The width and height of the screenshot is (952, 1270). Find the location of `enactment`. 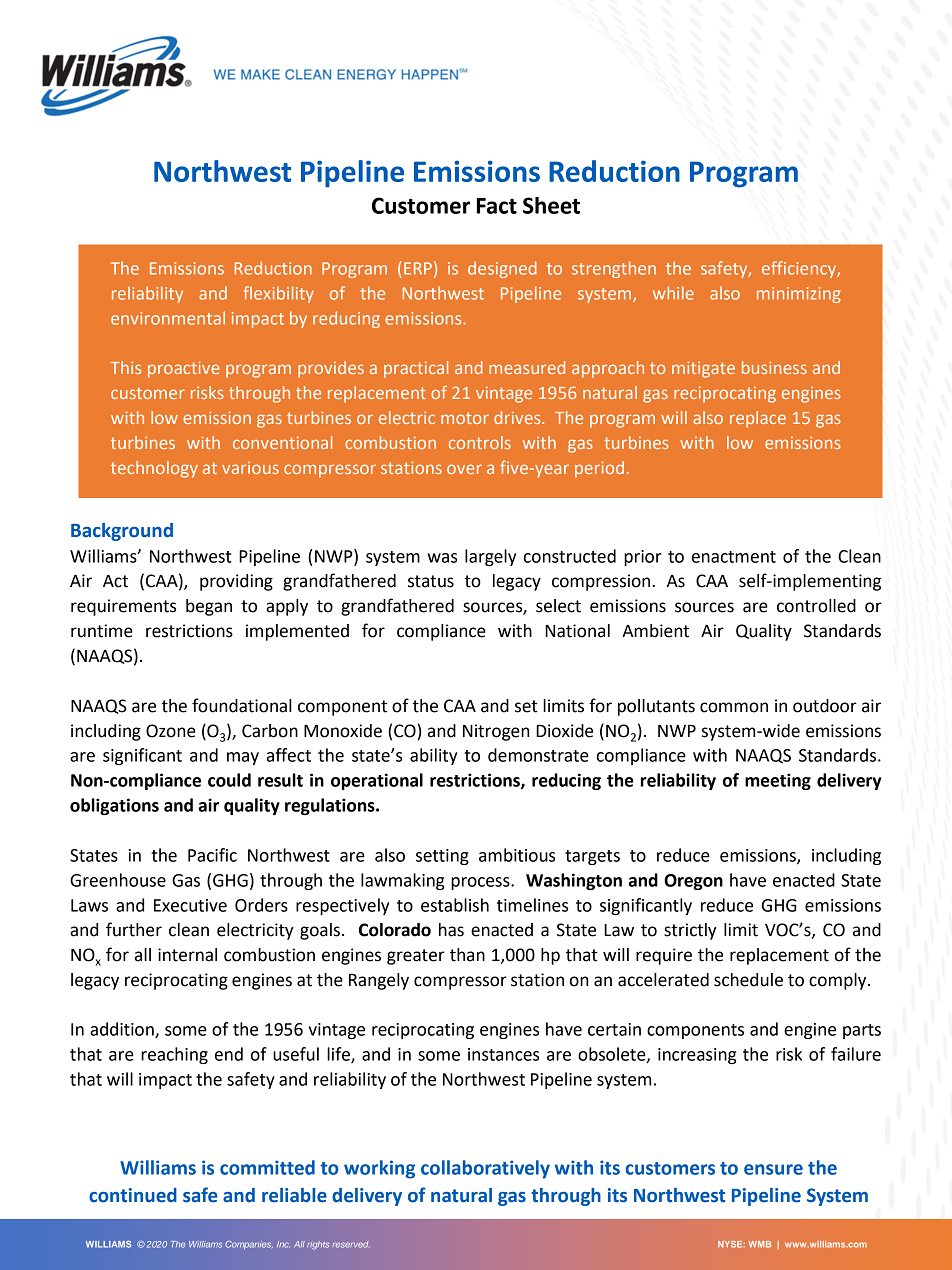

enactment is located at coordinates (734, 557).
